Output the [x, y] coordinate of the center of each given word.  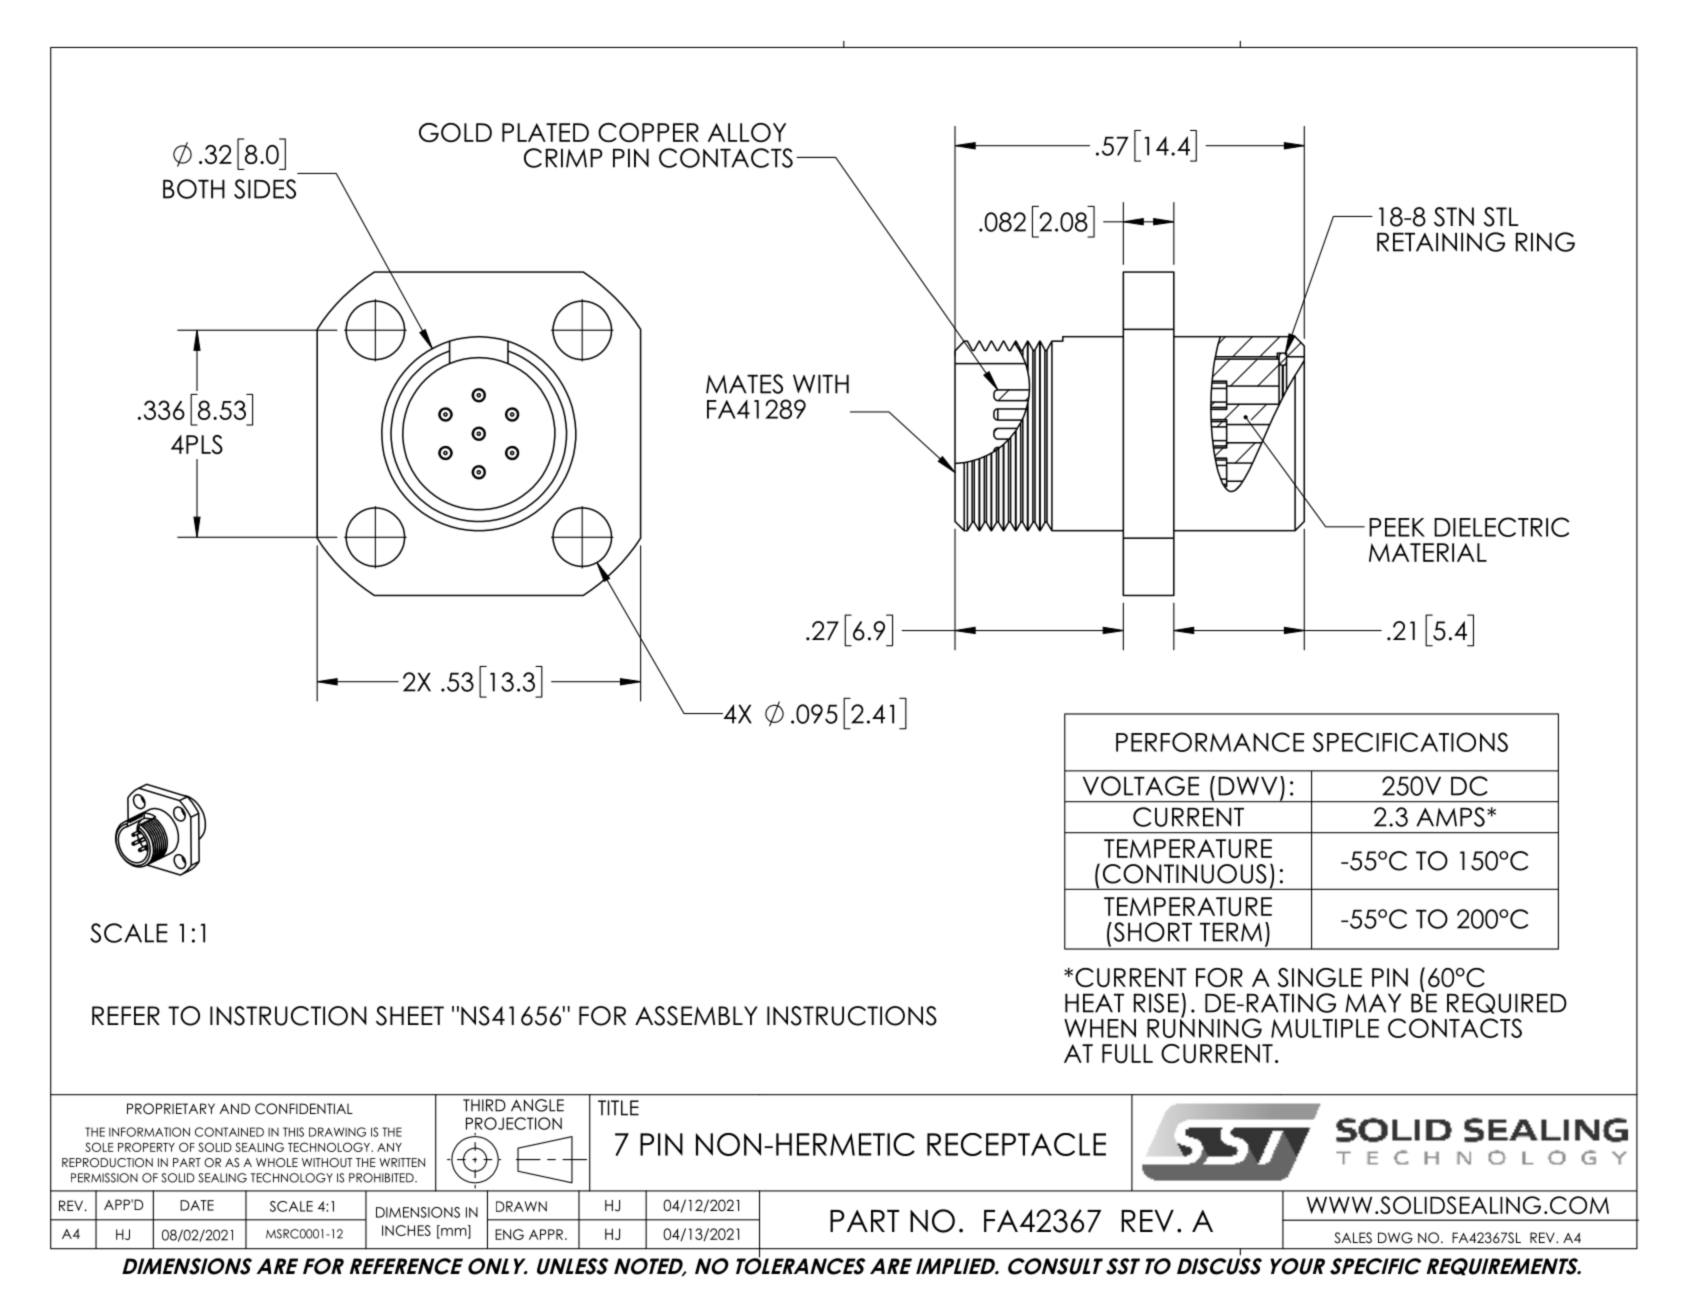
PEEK [1397, 527]
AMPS [1450, 817]
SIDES [265, 189]
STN [1454, 217]
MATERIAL [1428, 552]
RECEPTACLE [1016, 1144]
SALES [1353, 1238]
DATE [197, 1205]
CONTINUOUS [1185, 874]
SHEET [410, 1016]
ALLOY [747, 132]
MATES [744, 384]
